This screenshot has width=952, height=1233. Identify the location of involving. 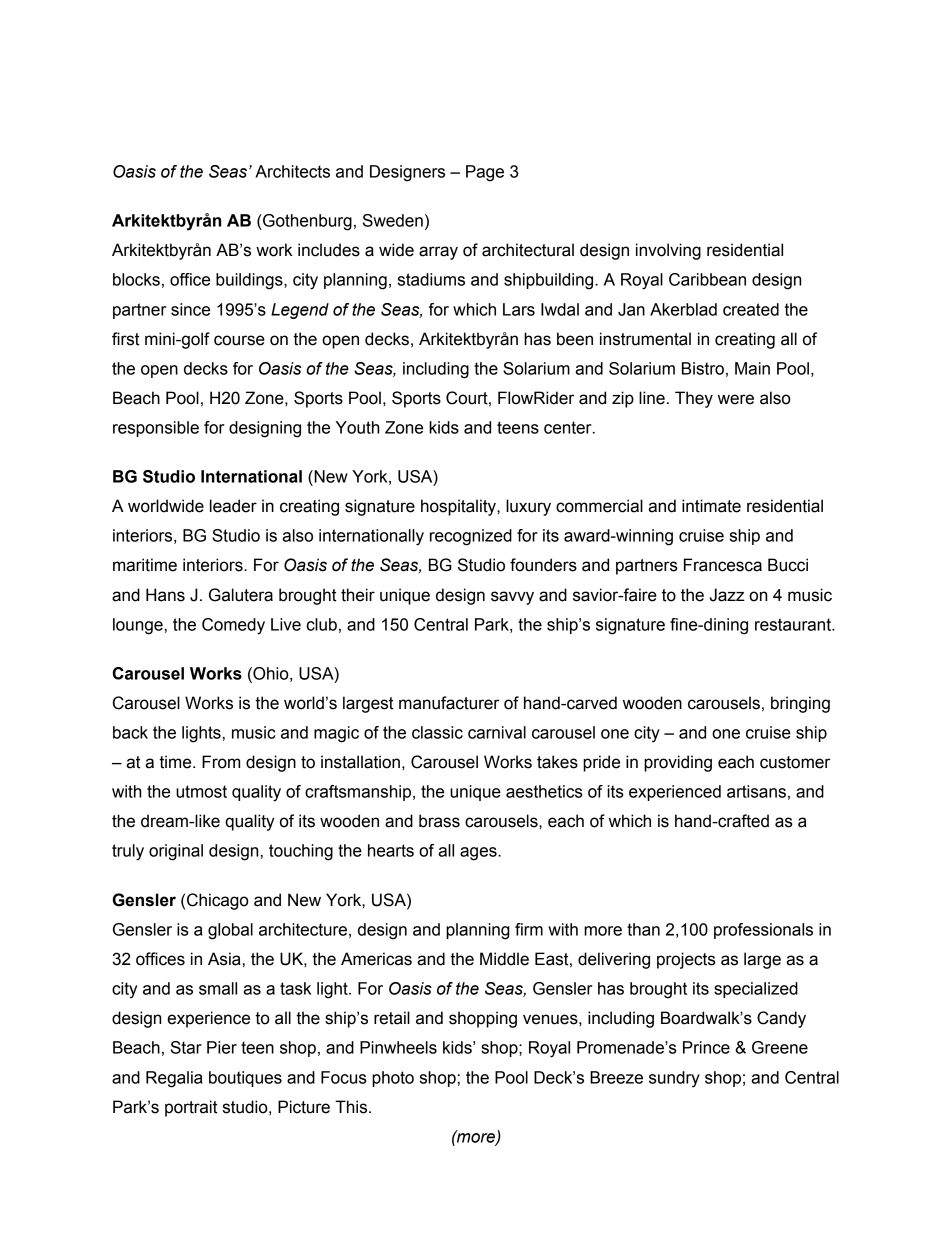
(668, 251).
